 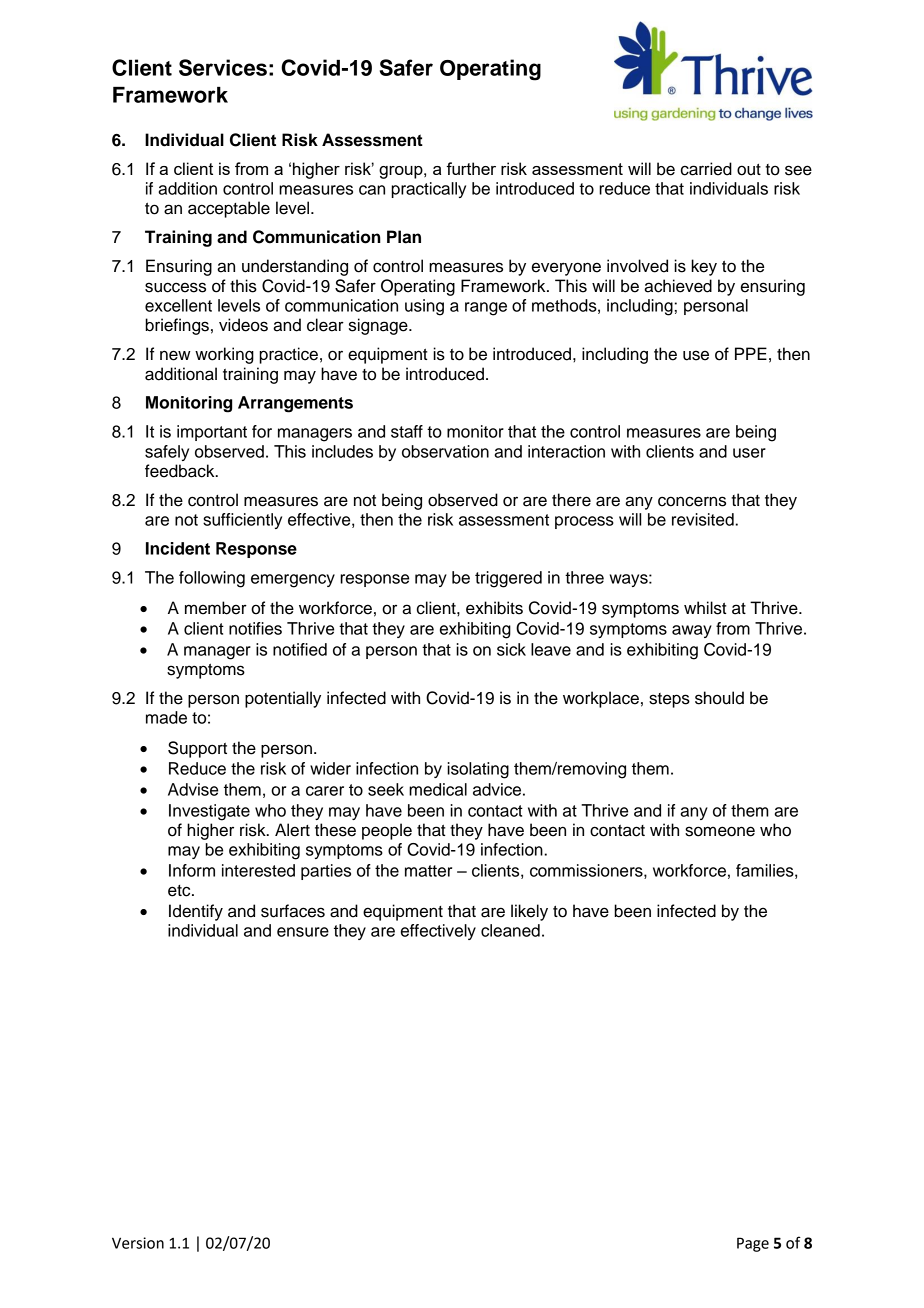 I want to click on carried, so click(x=706, y=169).
